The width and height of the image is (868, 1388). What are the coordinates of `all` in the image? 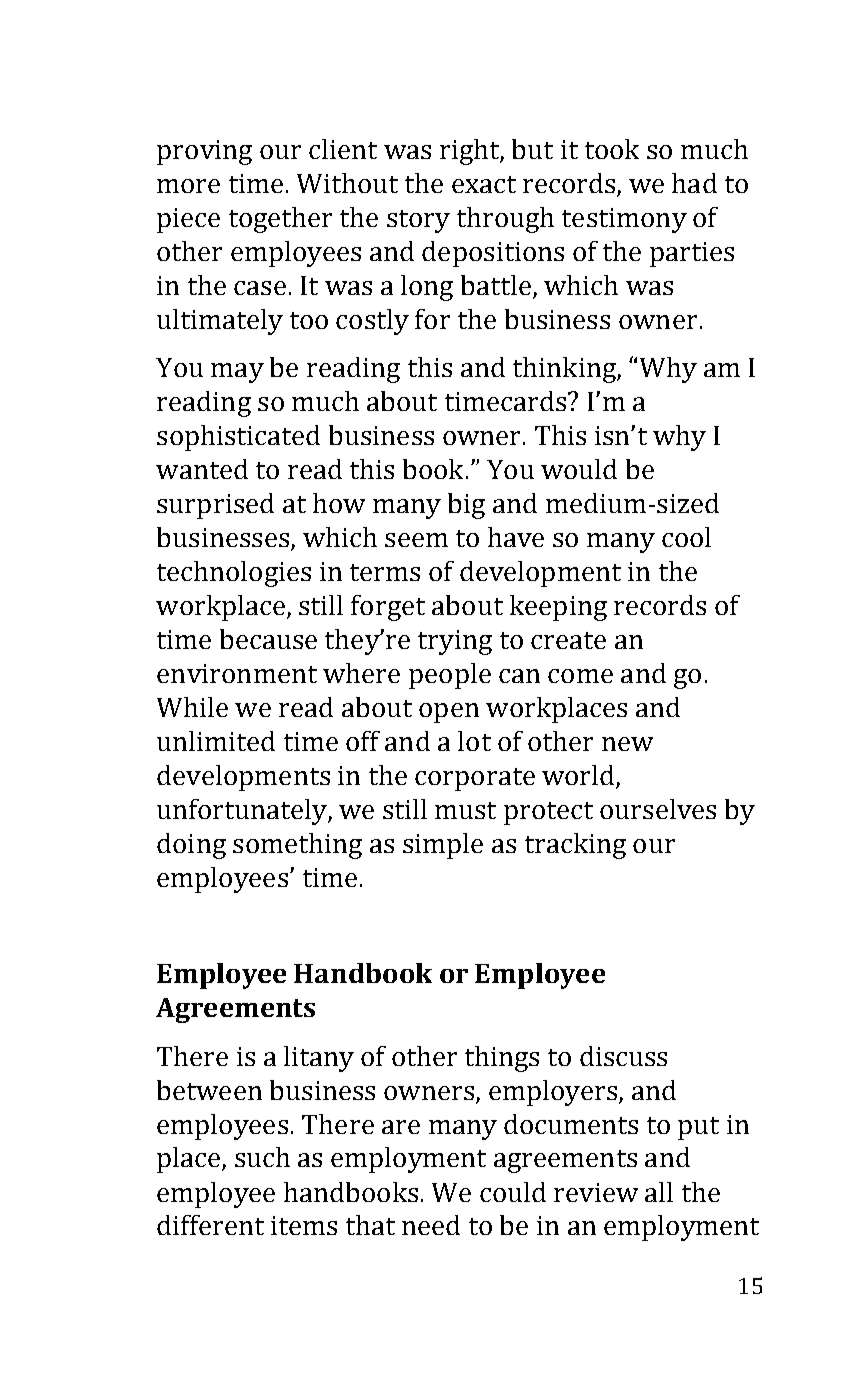 It's located at (659, 1192).
